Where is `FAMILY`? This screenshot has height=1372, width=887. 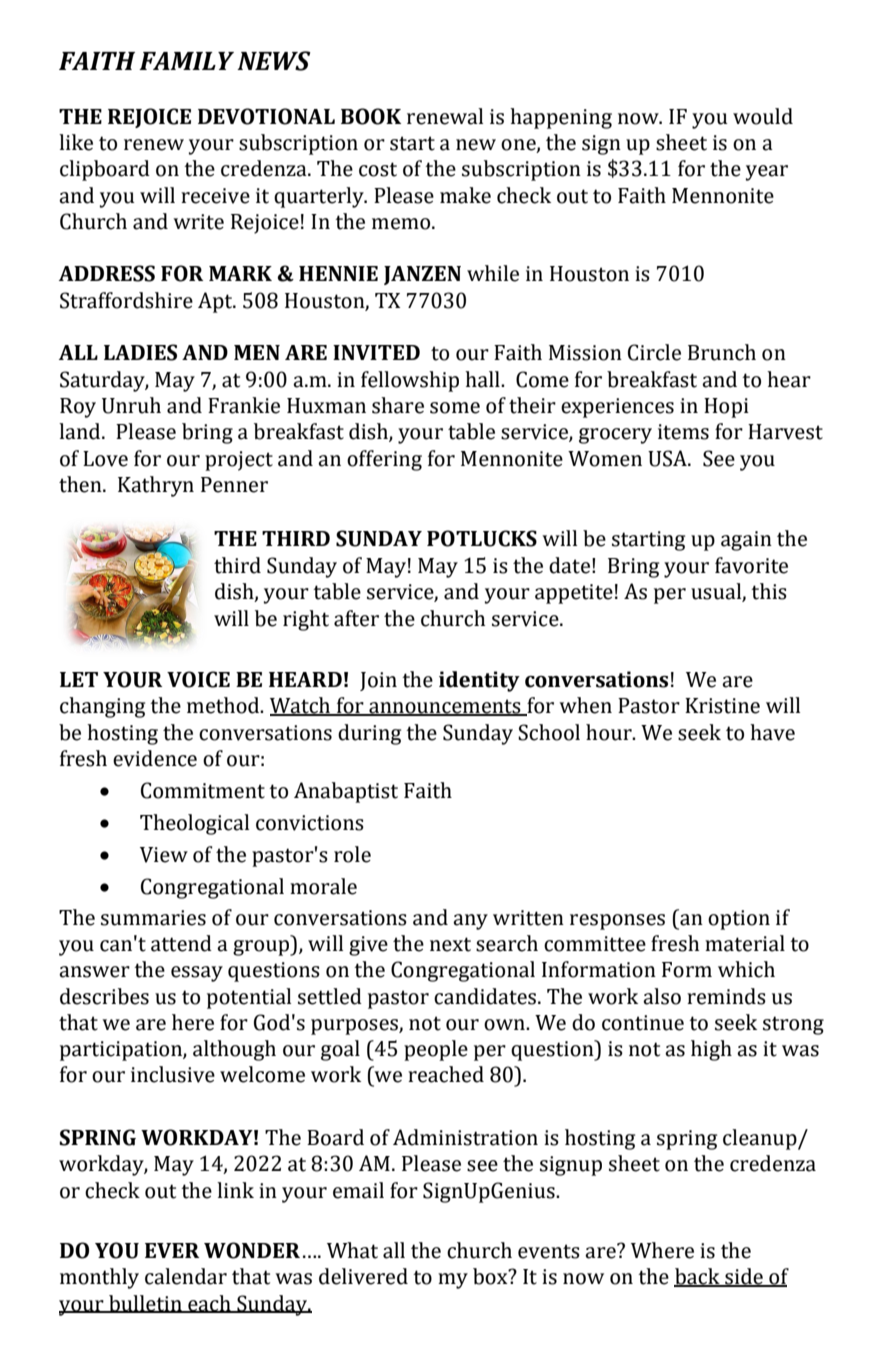
FAMILY is located at coordinates (186, 61).
